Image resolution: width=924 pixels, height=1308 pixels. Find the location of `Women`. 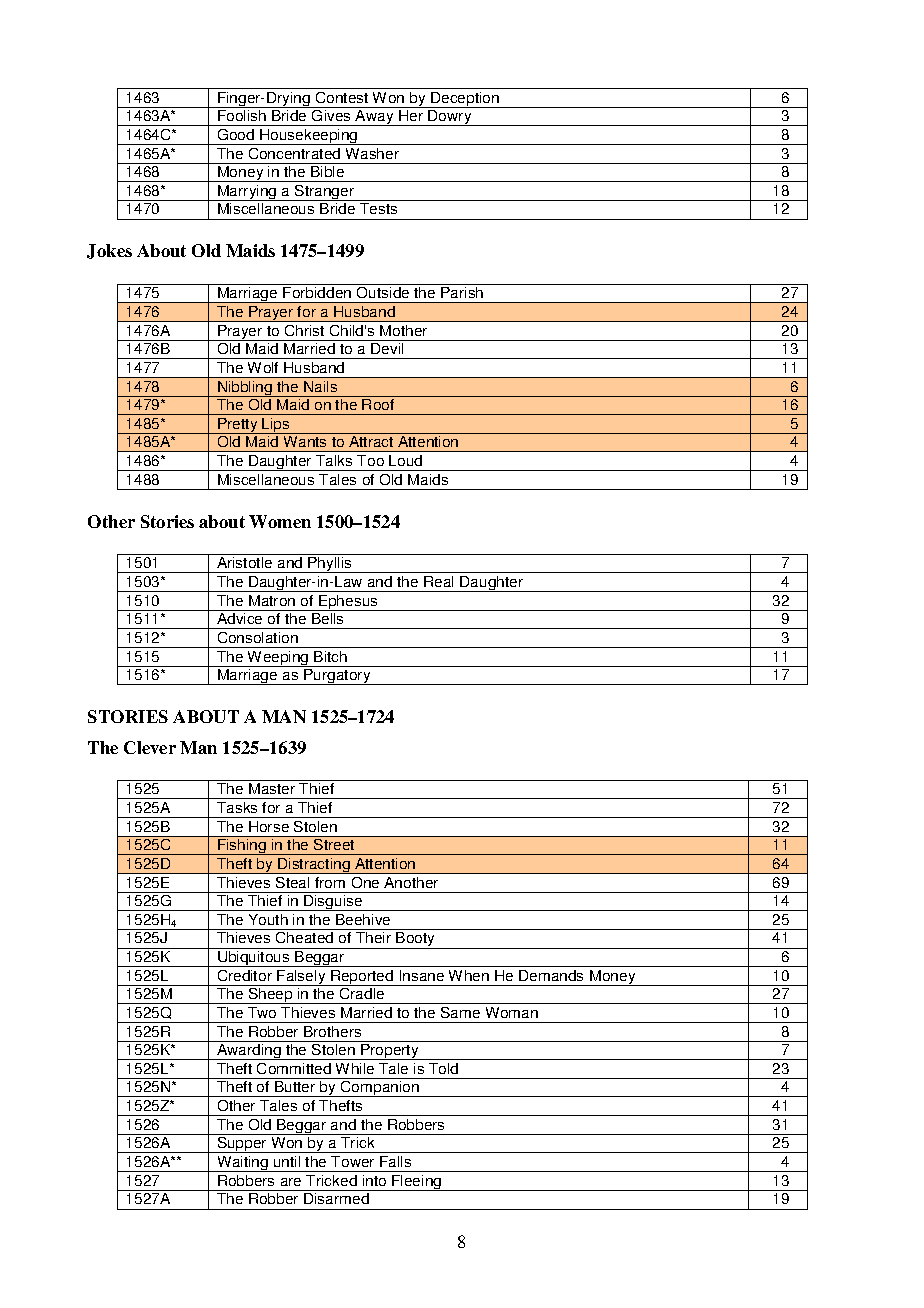

Women is located at coordinates (280, 521).
